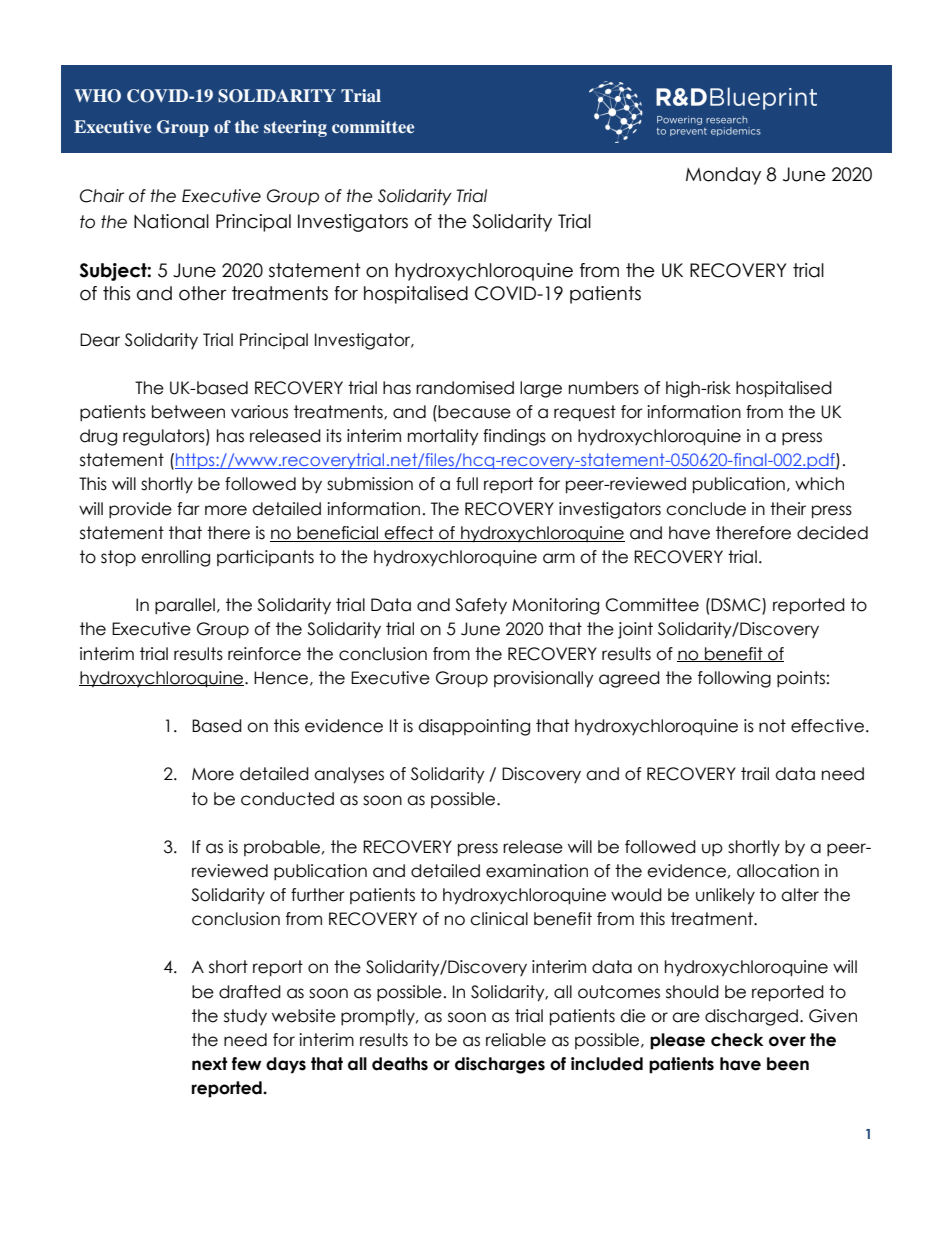 Image resolution: width=952 pixels, height=1233 pixels. What do you see at coordinates (832, 533) in the image?
I see `decided` at bounding box center [832, 533].
